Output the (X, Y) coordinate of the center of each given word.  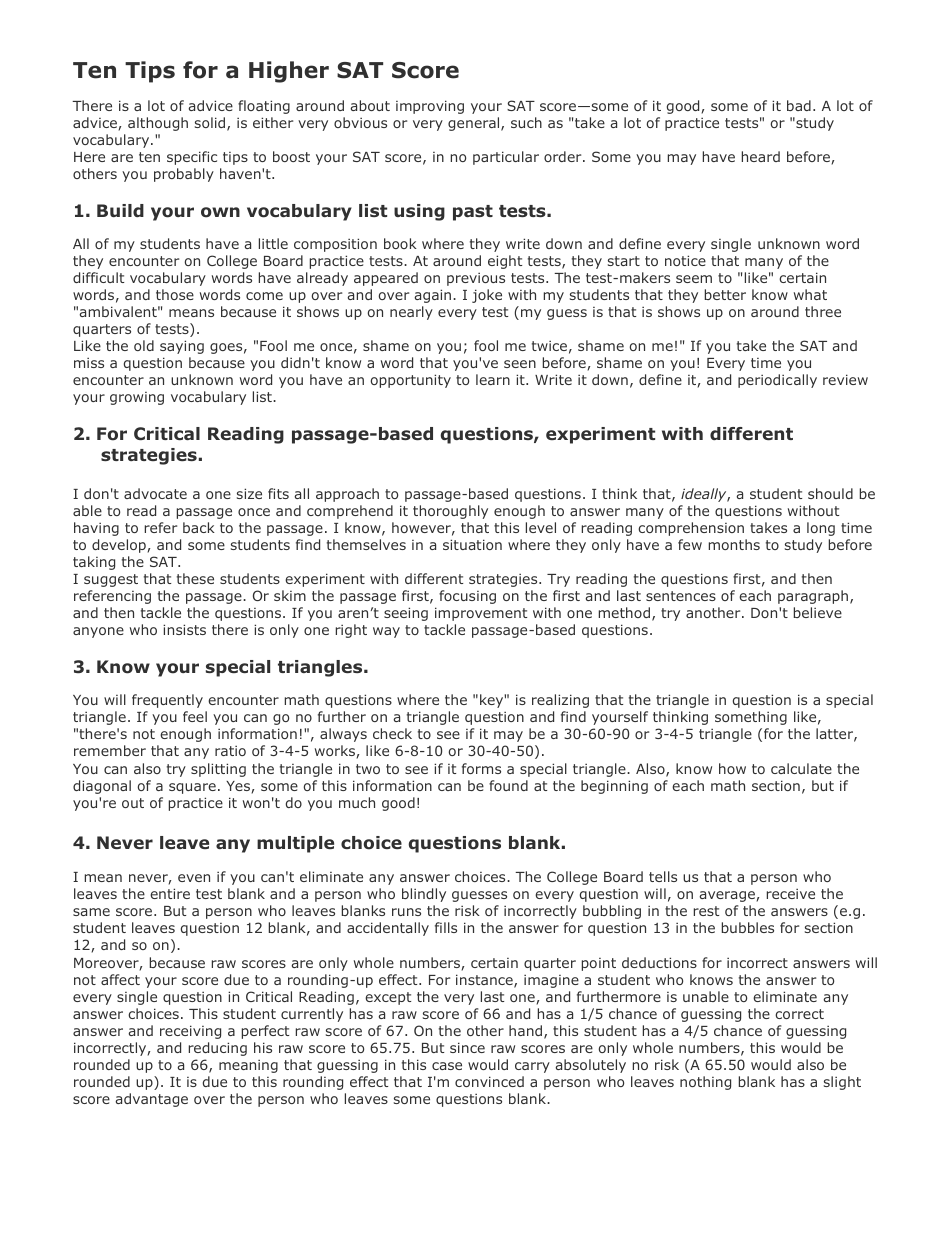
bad (799, 105)
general (475, 124)
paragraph (813, 597)
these (195, 578)
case (447, 1066)
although (158, 124)
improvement (481, 614)
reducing (217, 1049)
